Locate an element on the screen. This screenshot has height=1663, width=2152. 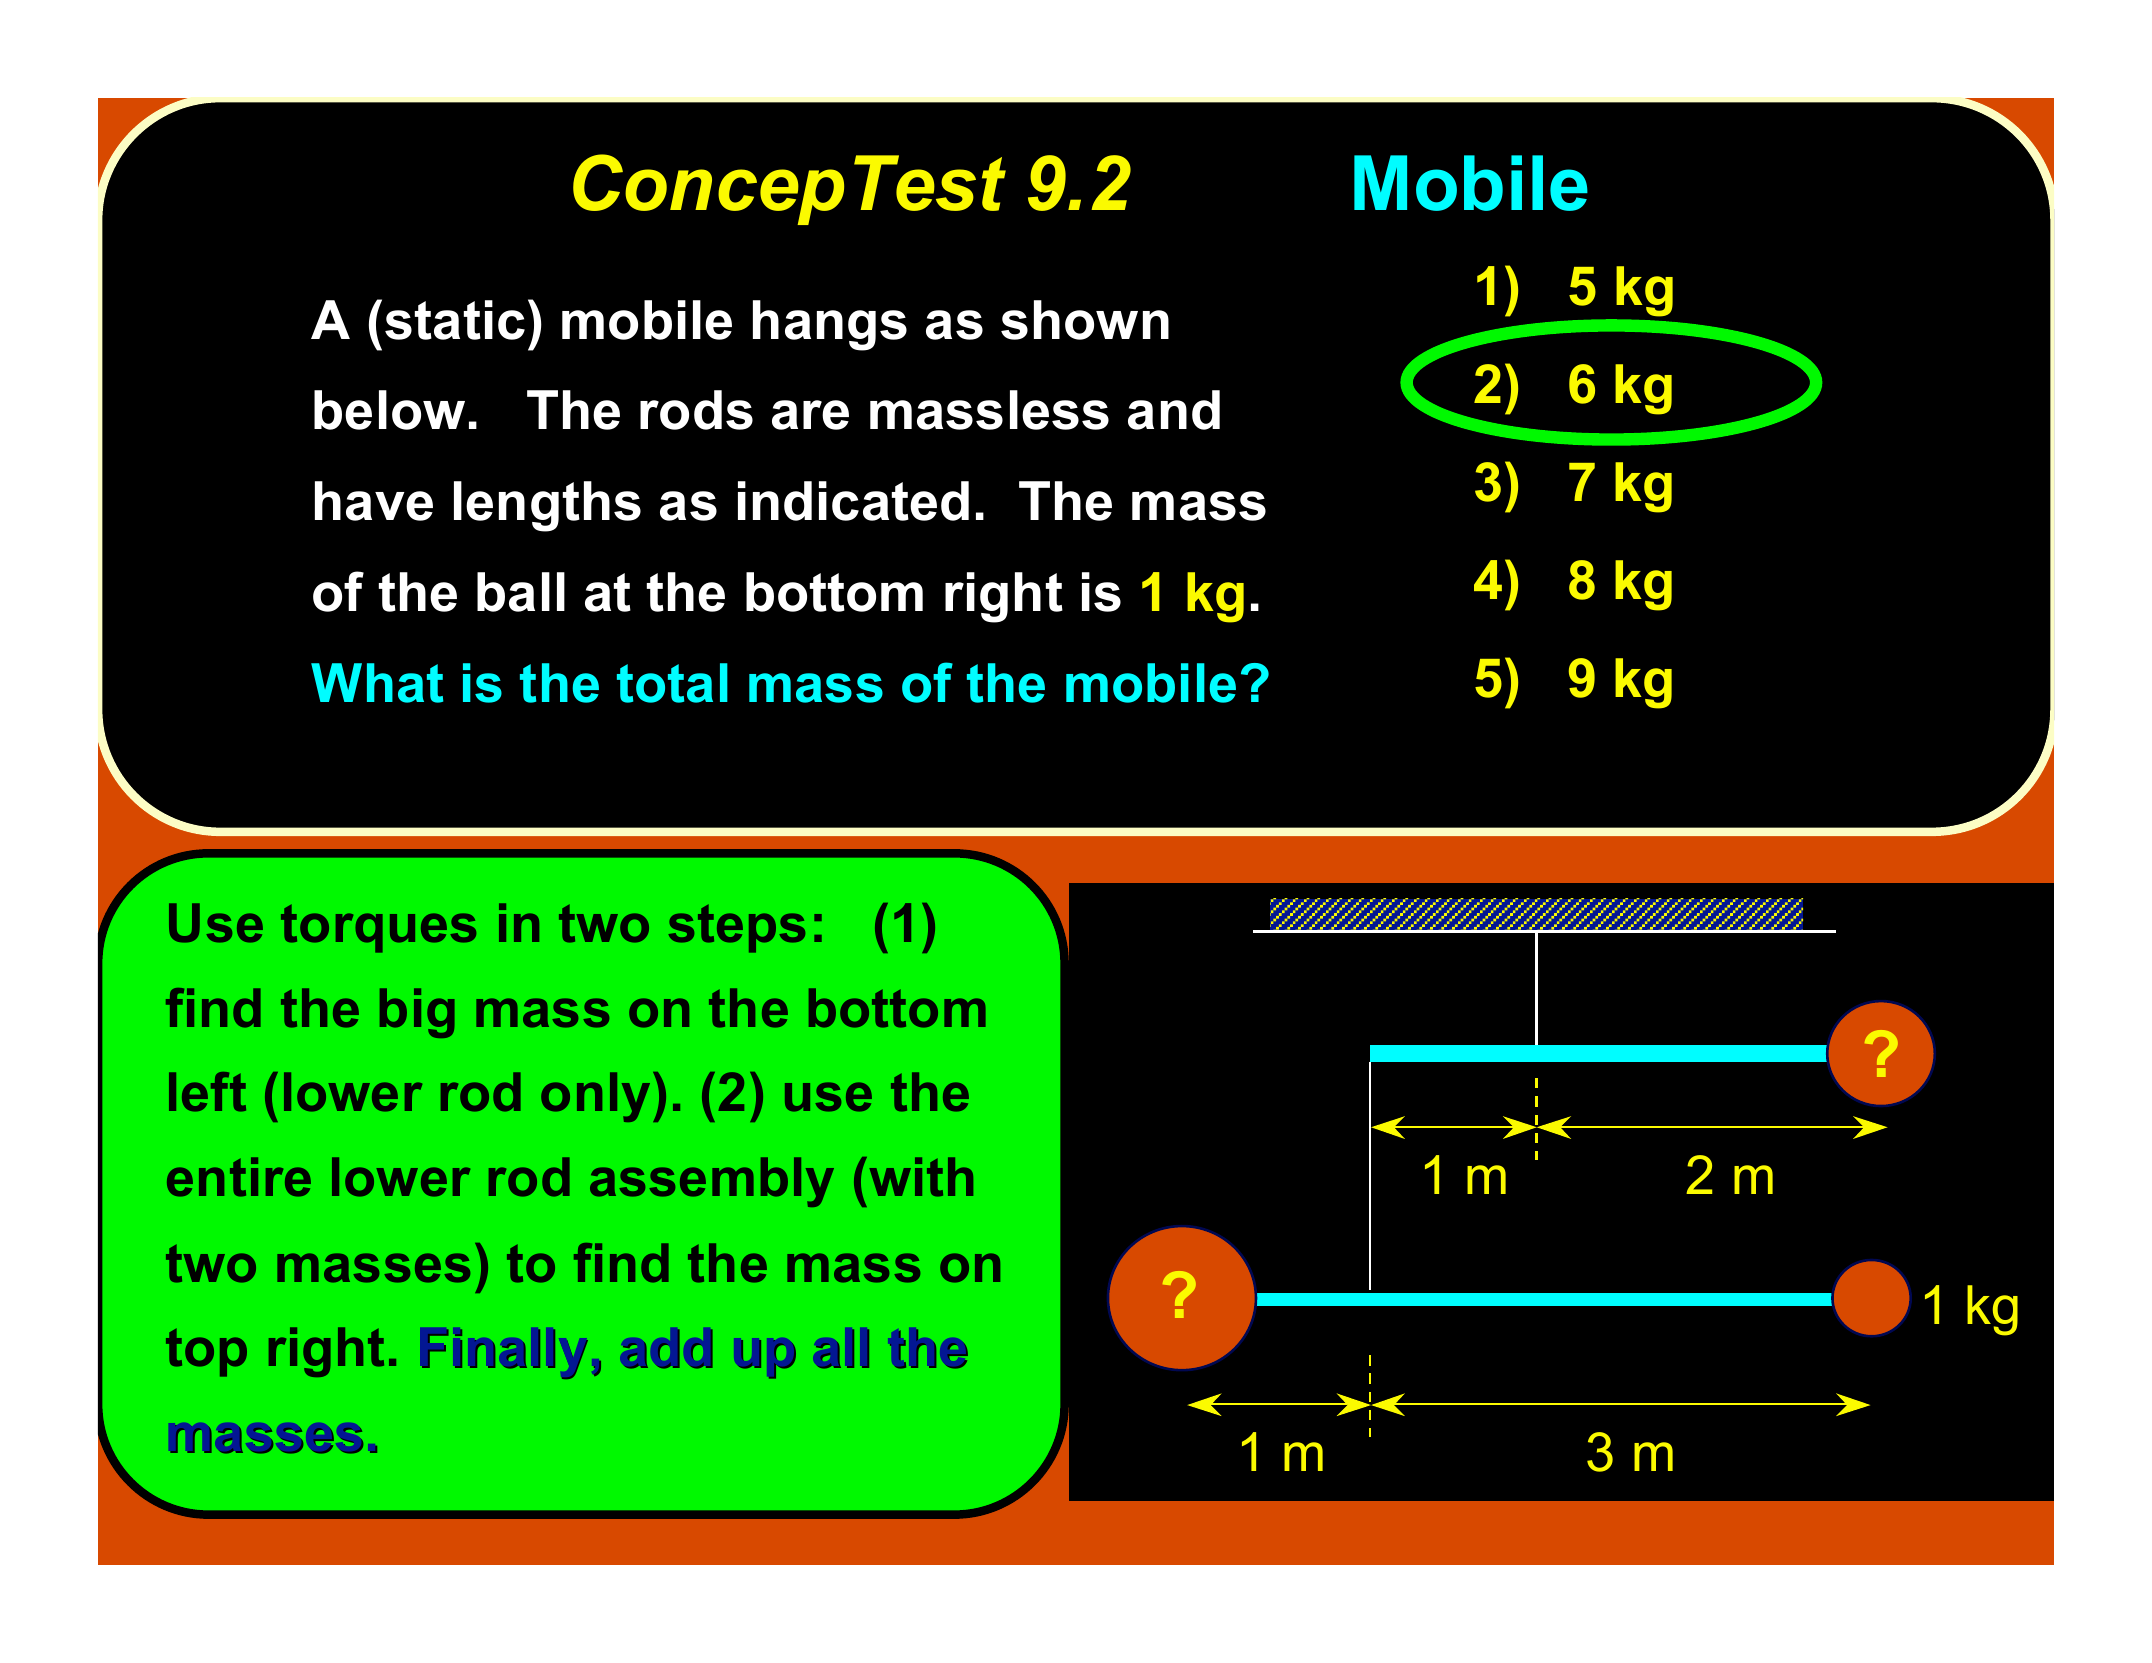
total is located at coordinates (672, 683).
